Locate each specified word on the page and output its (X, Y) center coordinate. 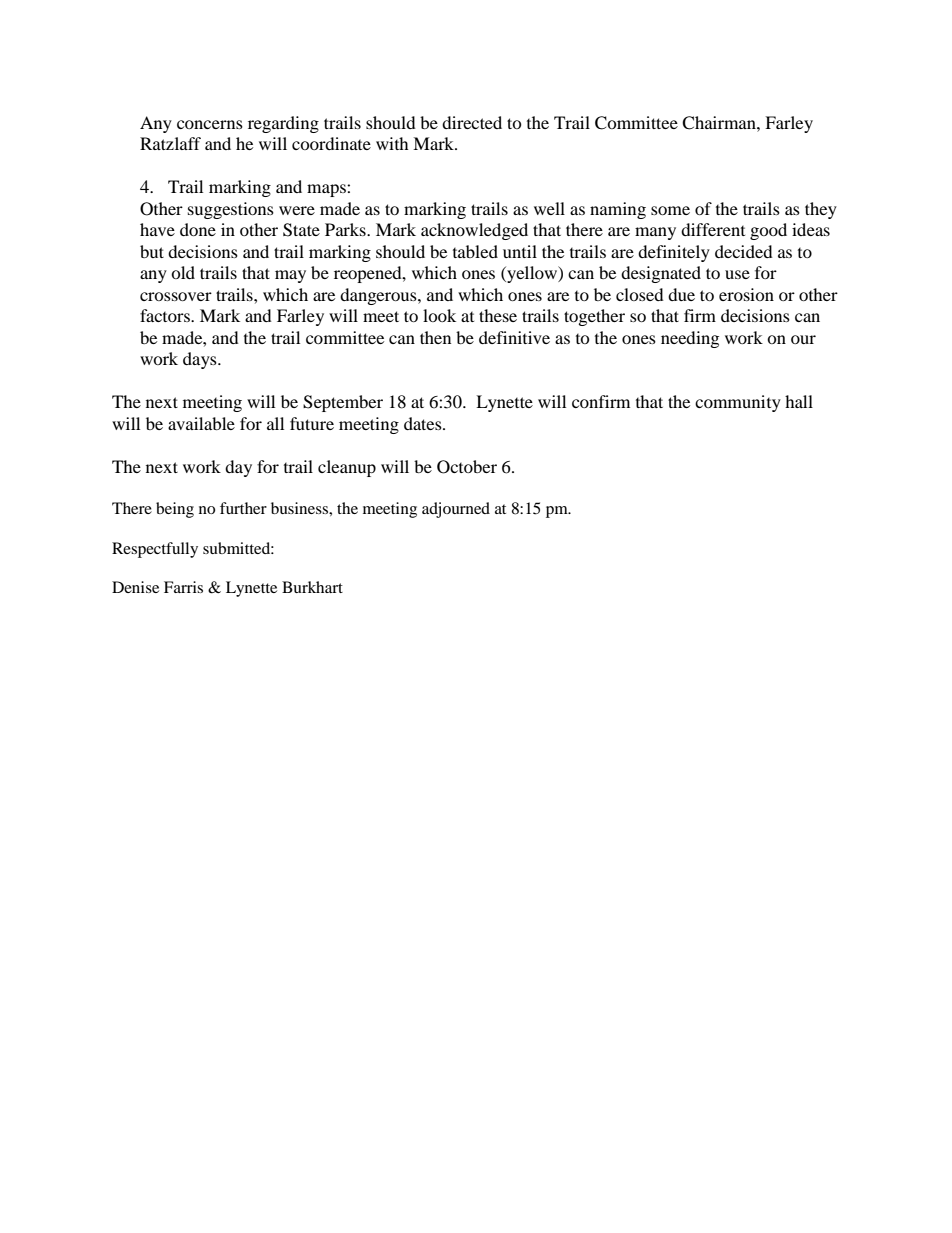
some (670, 210)
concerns (210, 124)
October (467, 467)
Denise (135, 587)
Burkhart (312, 587)
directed (472, 122)
